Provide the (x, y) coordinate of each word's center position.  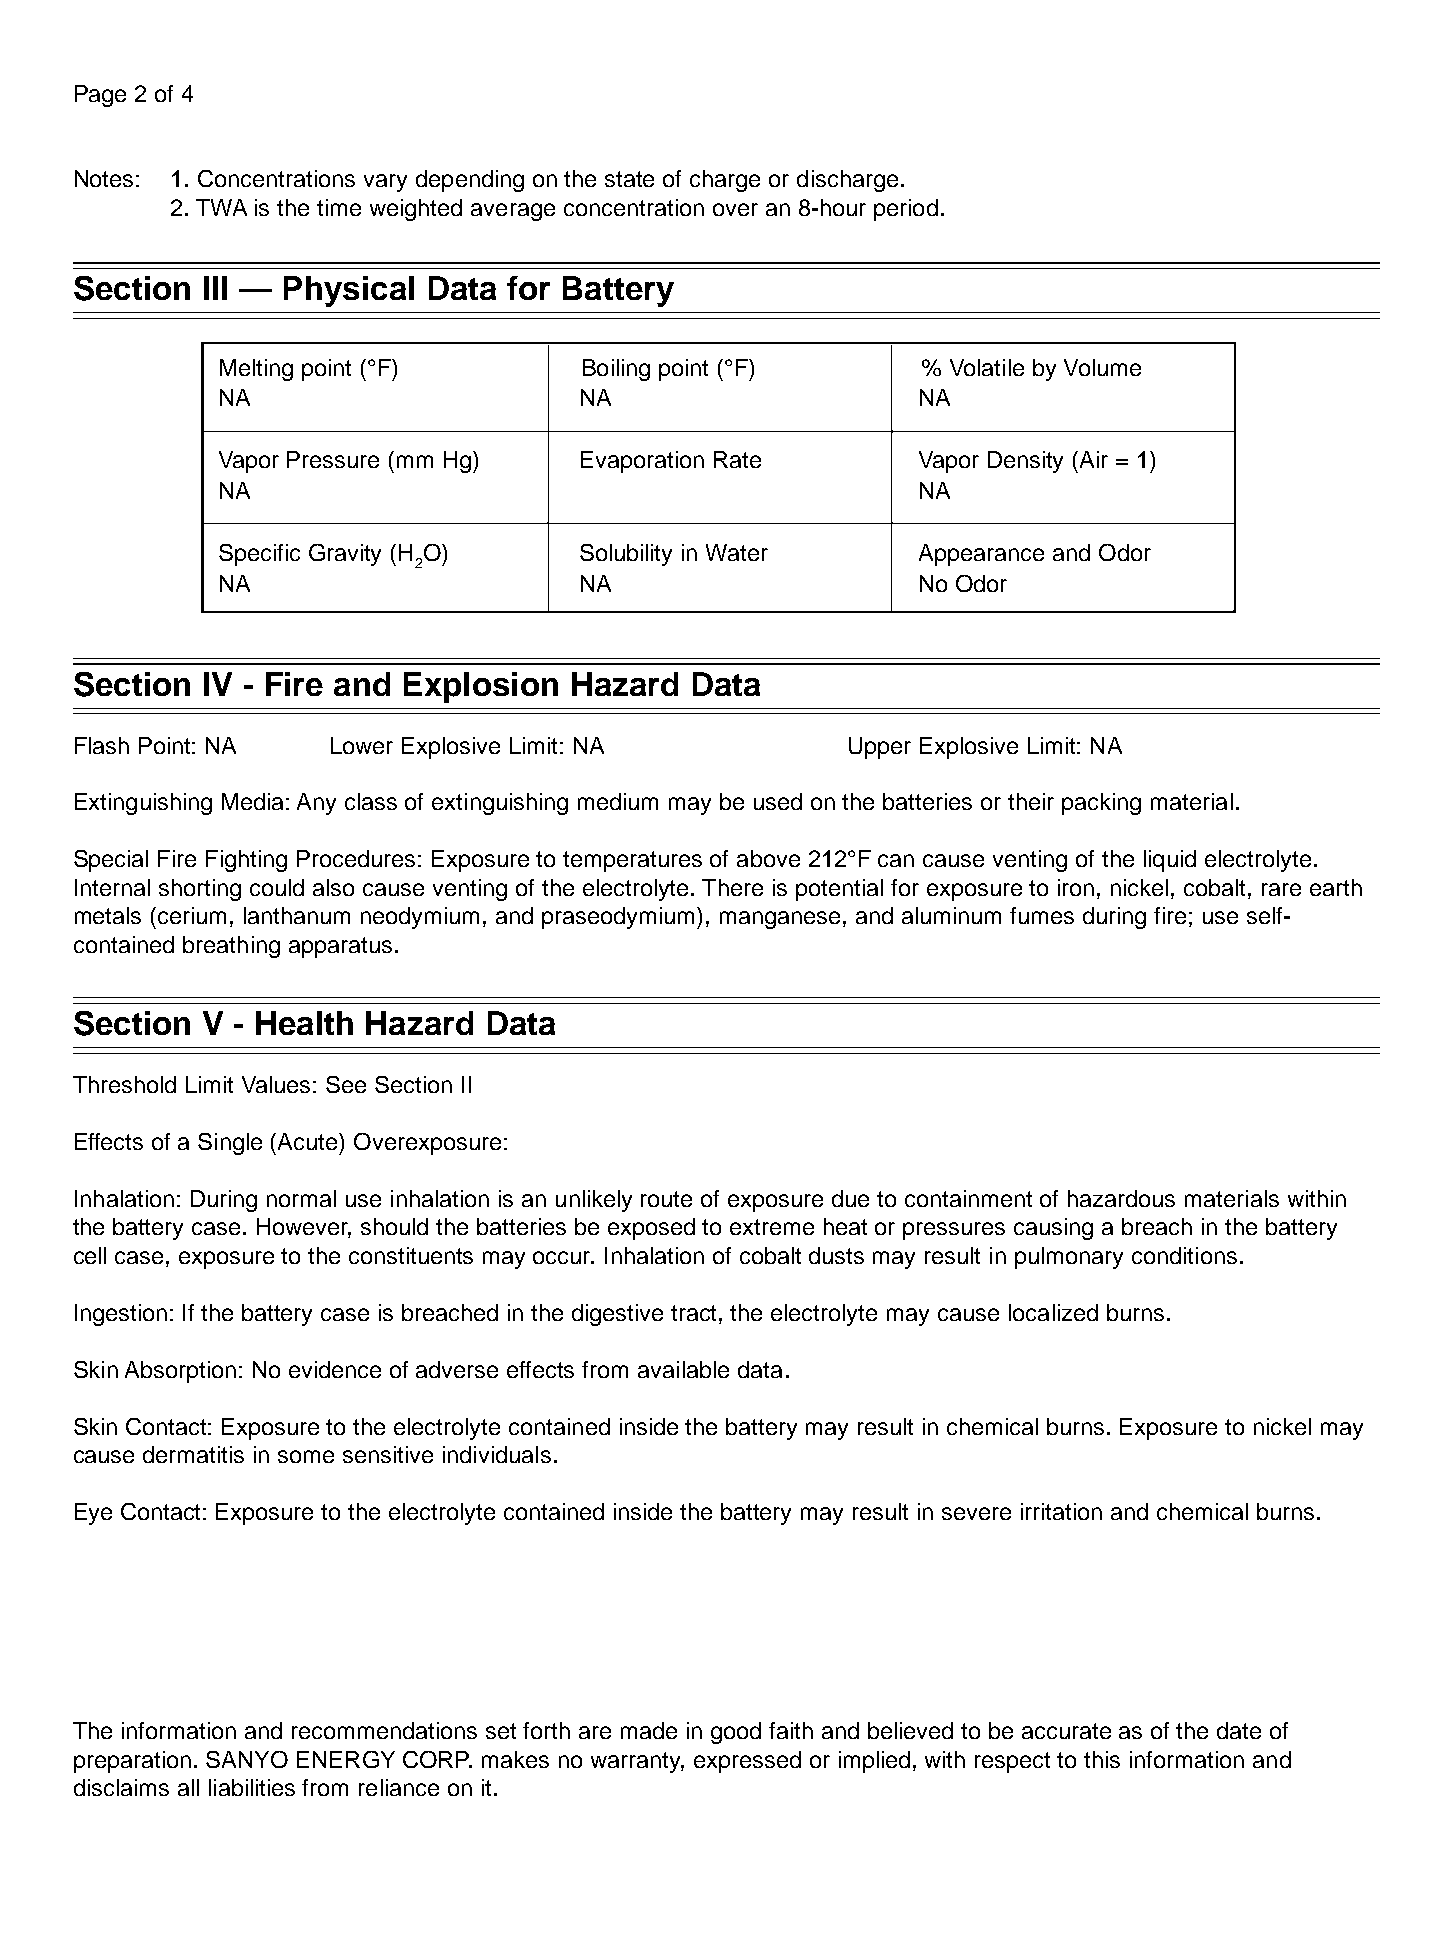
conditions (1184, 1255)
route (666, 1199)
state (629, 179)
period (906, 210)
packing (1101, 804)
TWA (221, 207)
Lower (362, 745)
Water (737, 552)
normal (301, 1198)
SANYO (247, 1759)
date (1239, 1730)
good (736, 1733)
